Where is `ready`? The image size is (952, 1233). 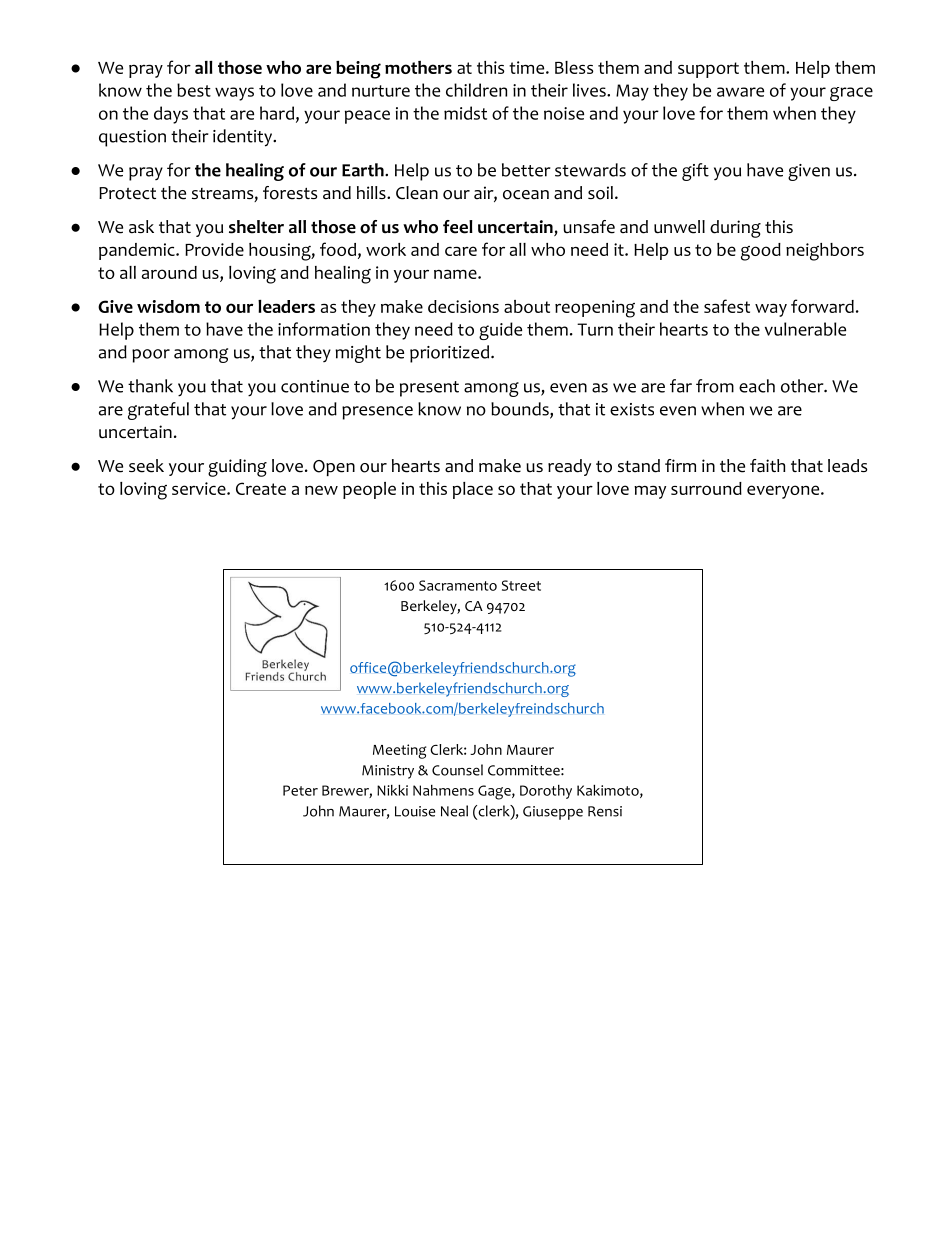 ready is located at coordinates (569, 467).
